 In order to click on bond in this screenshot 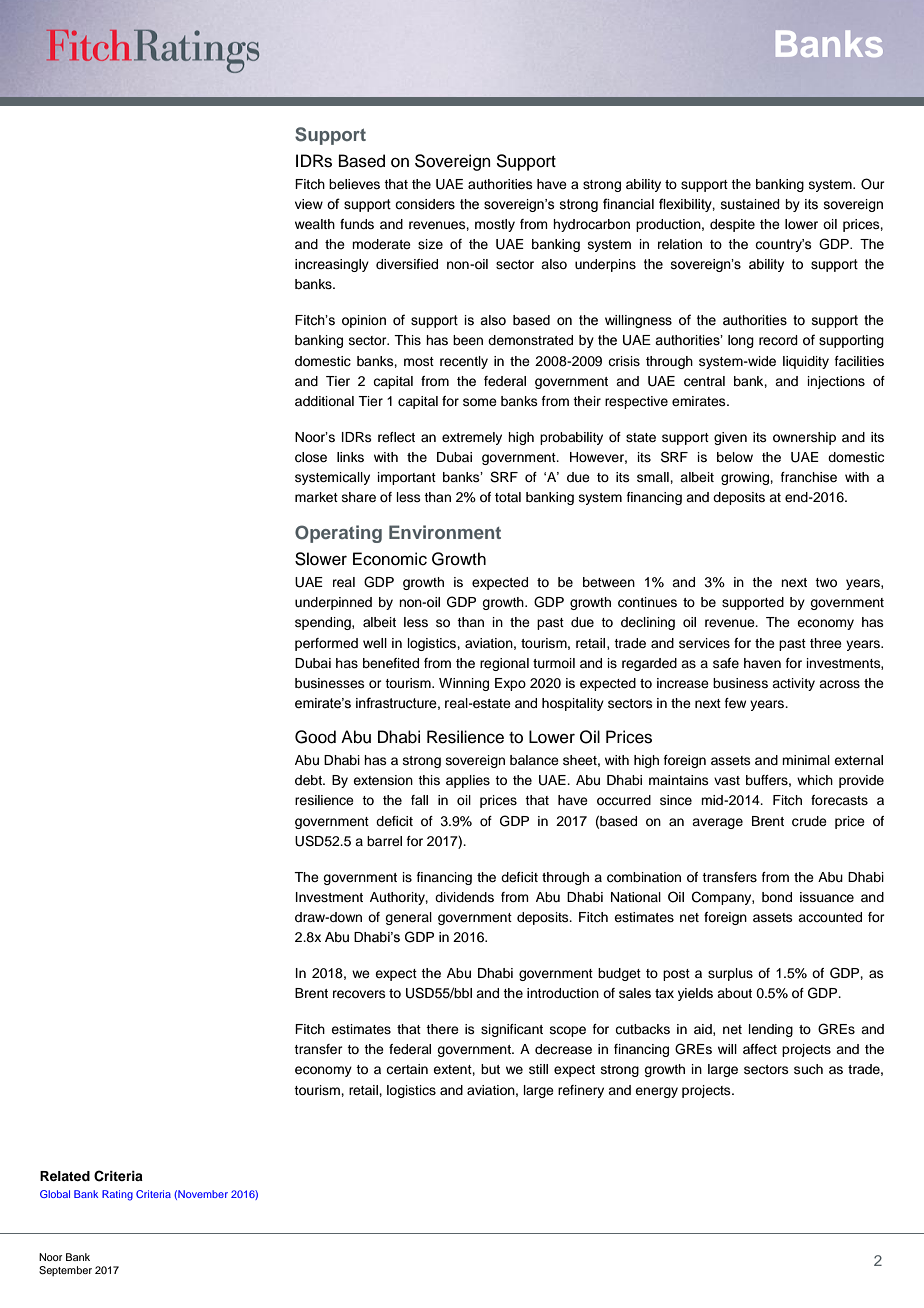, I will do `click(777, 897)`.
